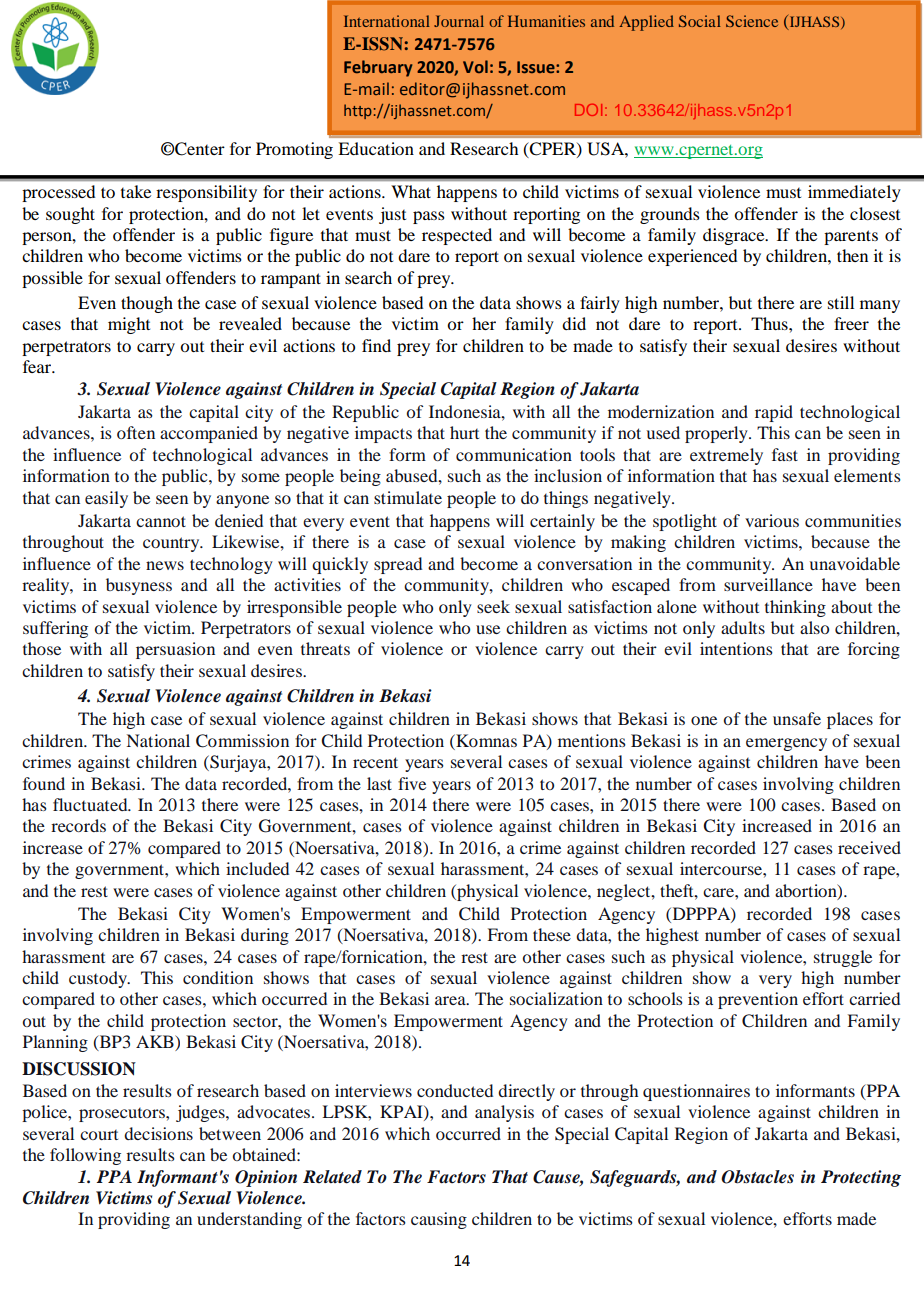 The image size is (924, 1307). What do you see at coordinates (378, 68) in the screenshot?
I see `February` at bounding box center [378, 68].
